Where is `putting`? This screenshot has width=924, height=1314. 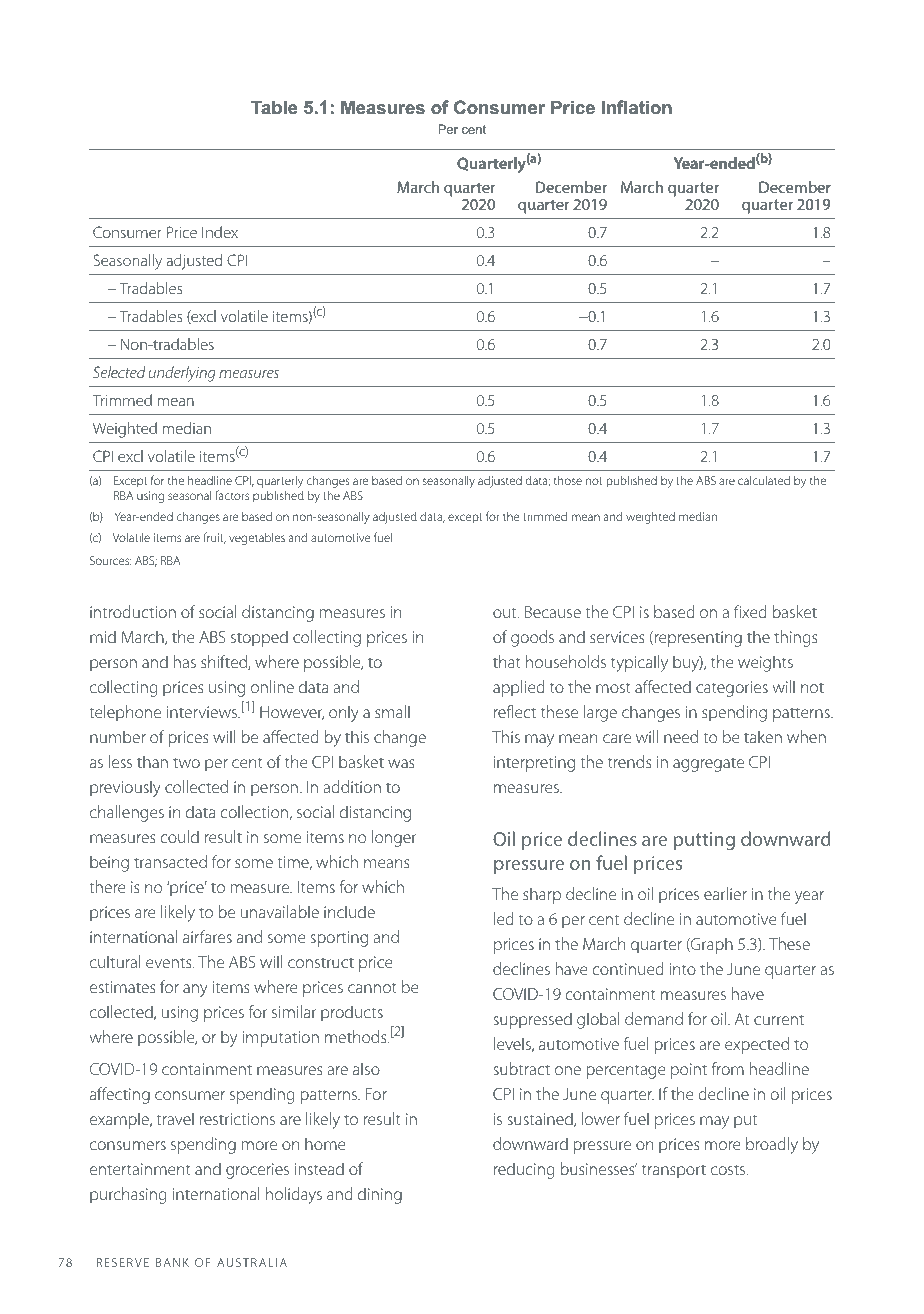 putting is located at coordinates (704, 841).
